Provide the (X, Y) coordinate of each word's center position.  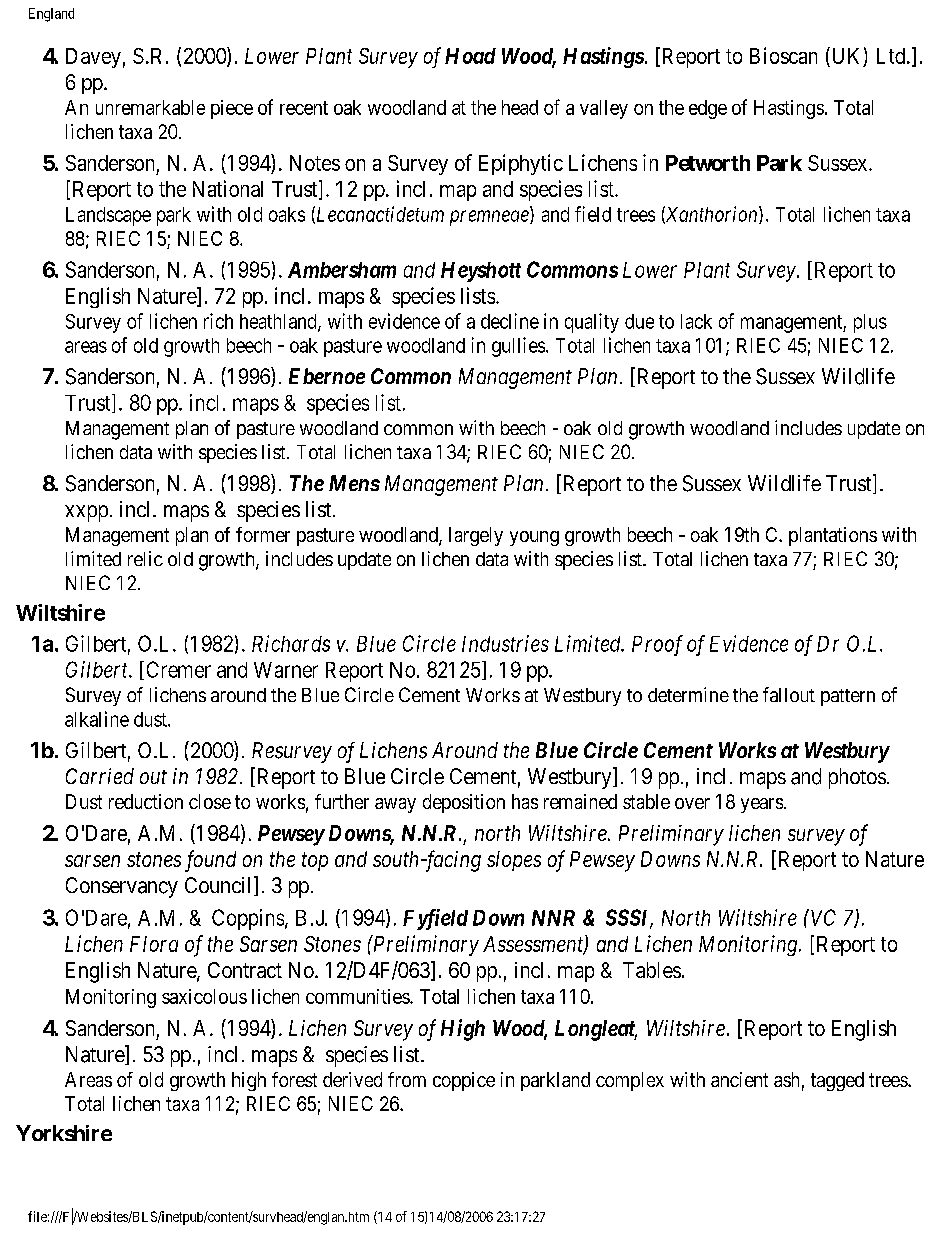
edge (708, 109)
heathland (279, 322)
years (762, 805)
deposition (464, 803)
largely (476, 536)
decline (510, 321)
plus (870, 323)
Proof (657, 645)
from (407, 1079)
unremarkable (150, 107)
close (210, 801)
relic (145, 558)
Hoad (470, 56)
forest (294, 1079)
